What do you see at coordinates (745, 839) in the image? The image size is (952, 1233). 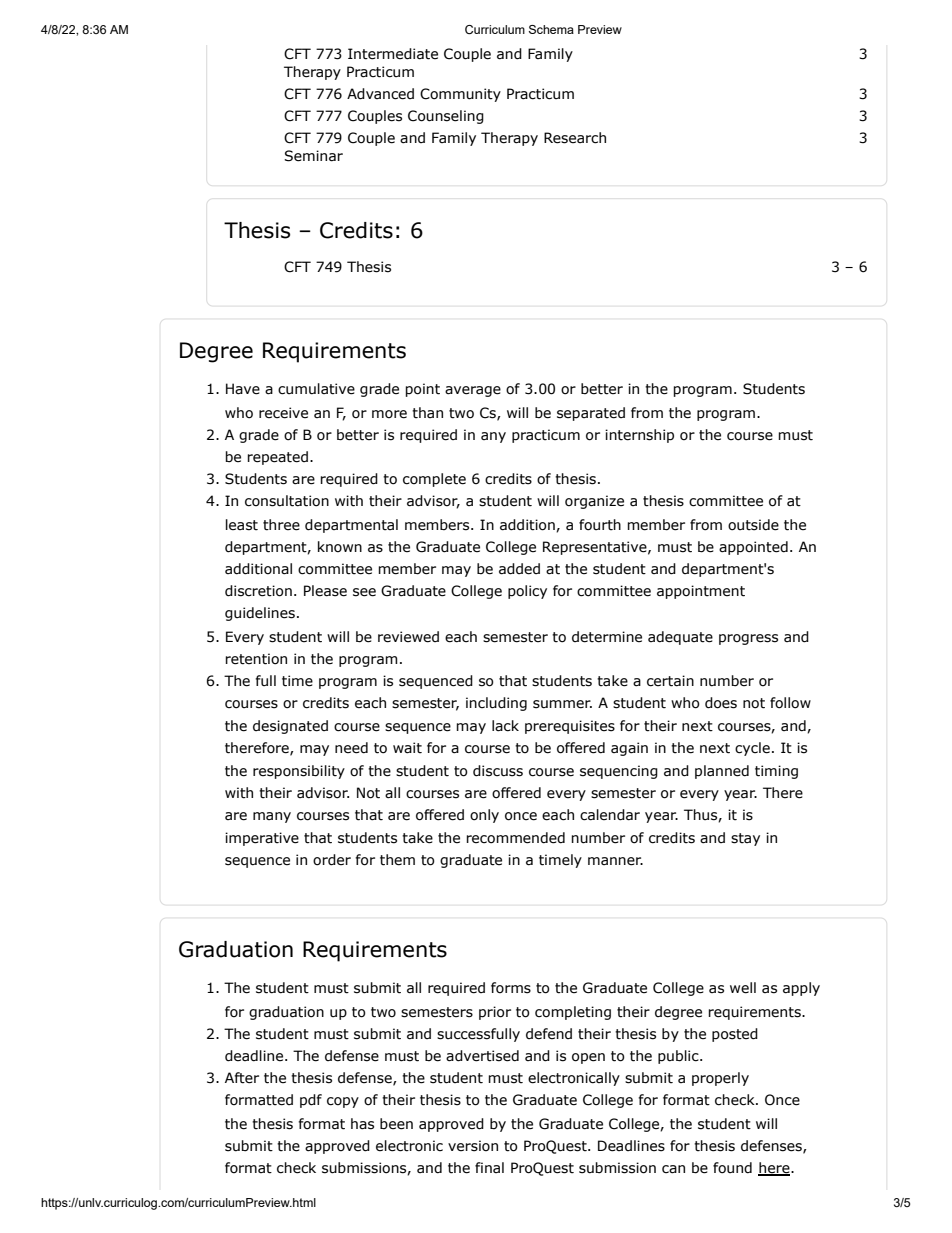 I see `stay` at bounding box center [745, 839].
